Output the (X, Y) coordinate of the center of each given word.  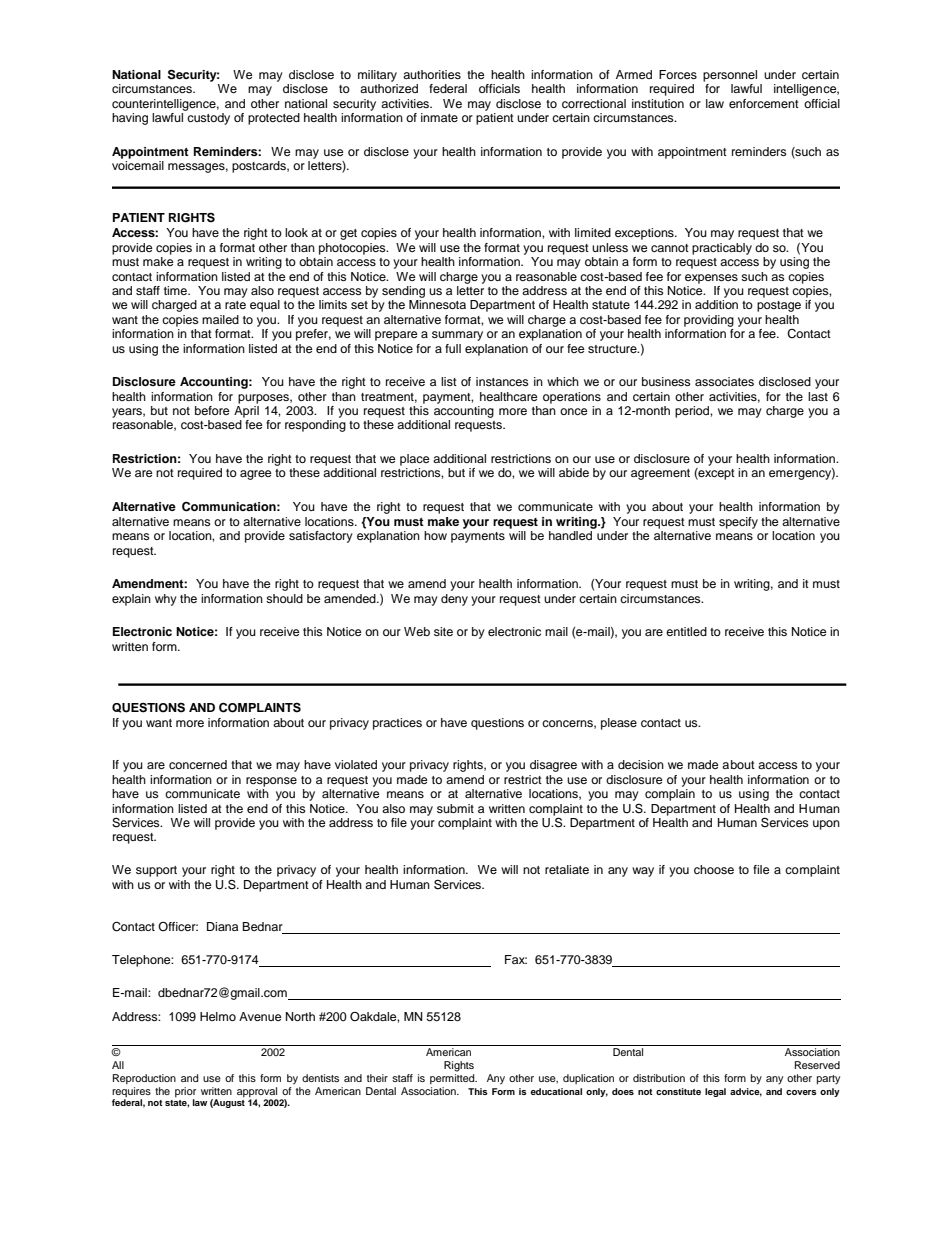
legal (715, 1092)
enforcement (764, 103)
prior (186, 1092)
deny (454, 600)
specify (738, 523)
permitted (453, 1079)
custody (208, 119)
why (166, 600)
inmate (439, 117)
